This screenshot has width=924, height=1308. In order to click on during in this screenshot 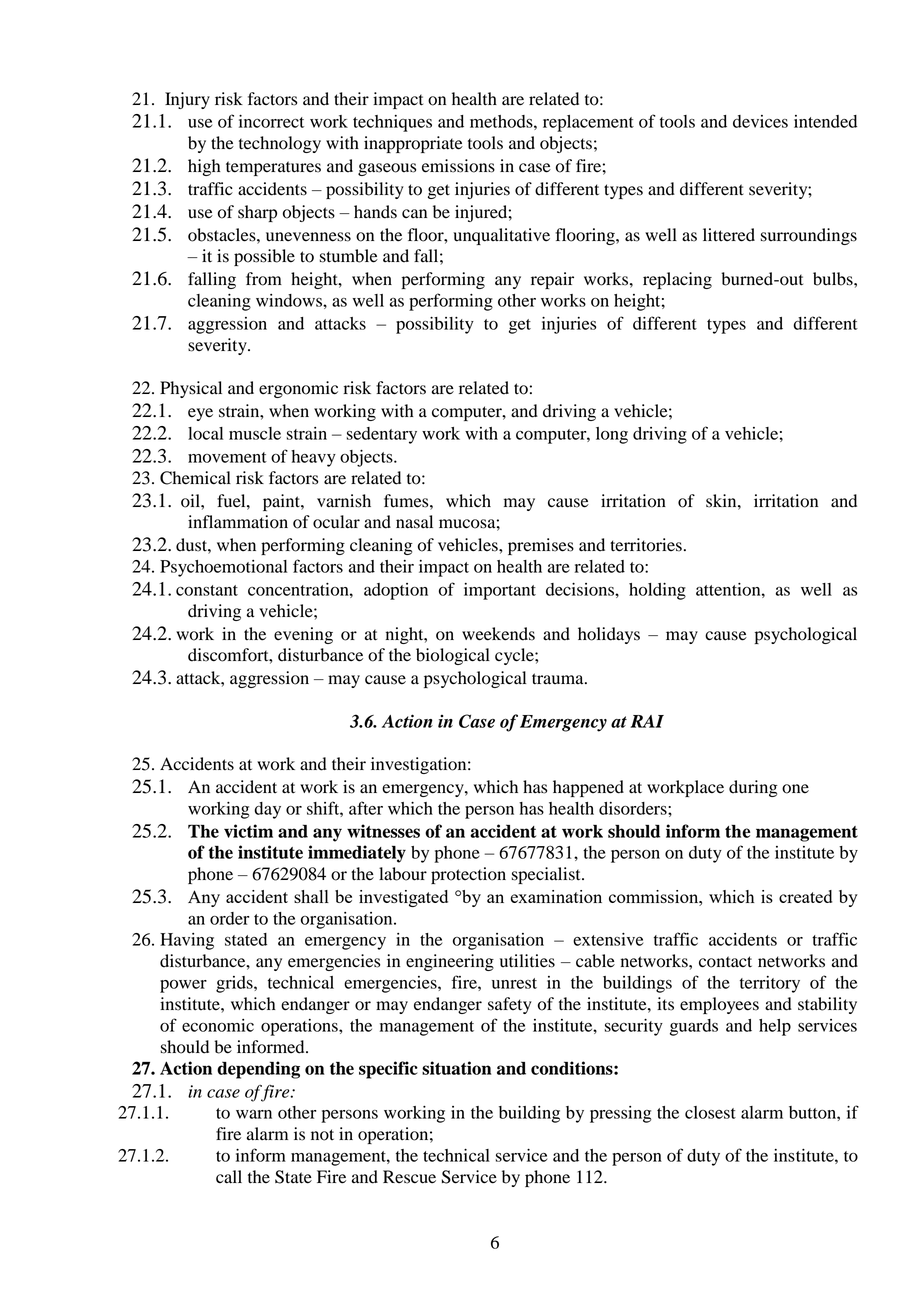, I will do `click(753, 788)`.
